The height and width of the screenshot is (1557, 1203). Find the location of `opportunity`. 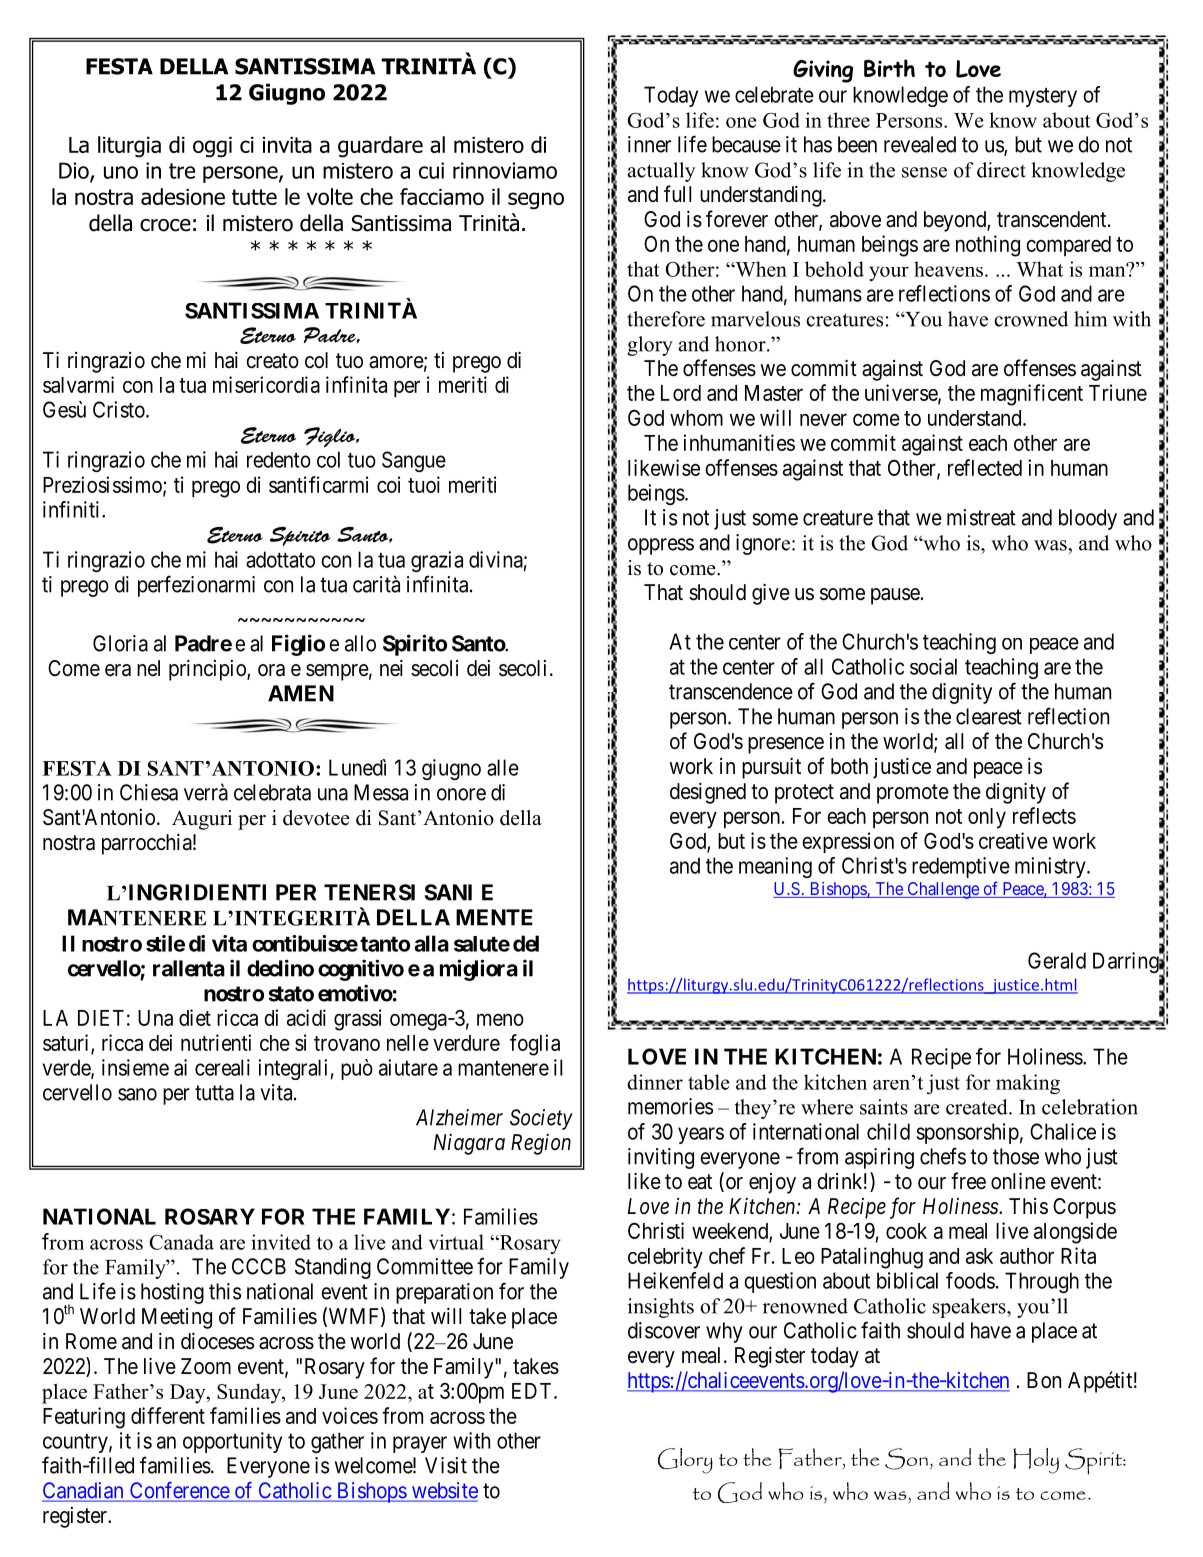

opportunity is located at coordinates (232, 1442).
